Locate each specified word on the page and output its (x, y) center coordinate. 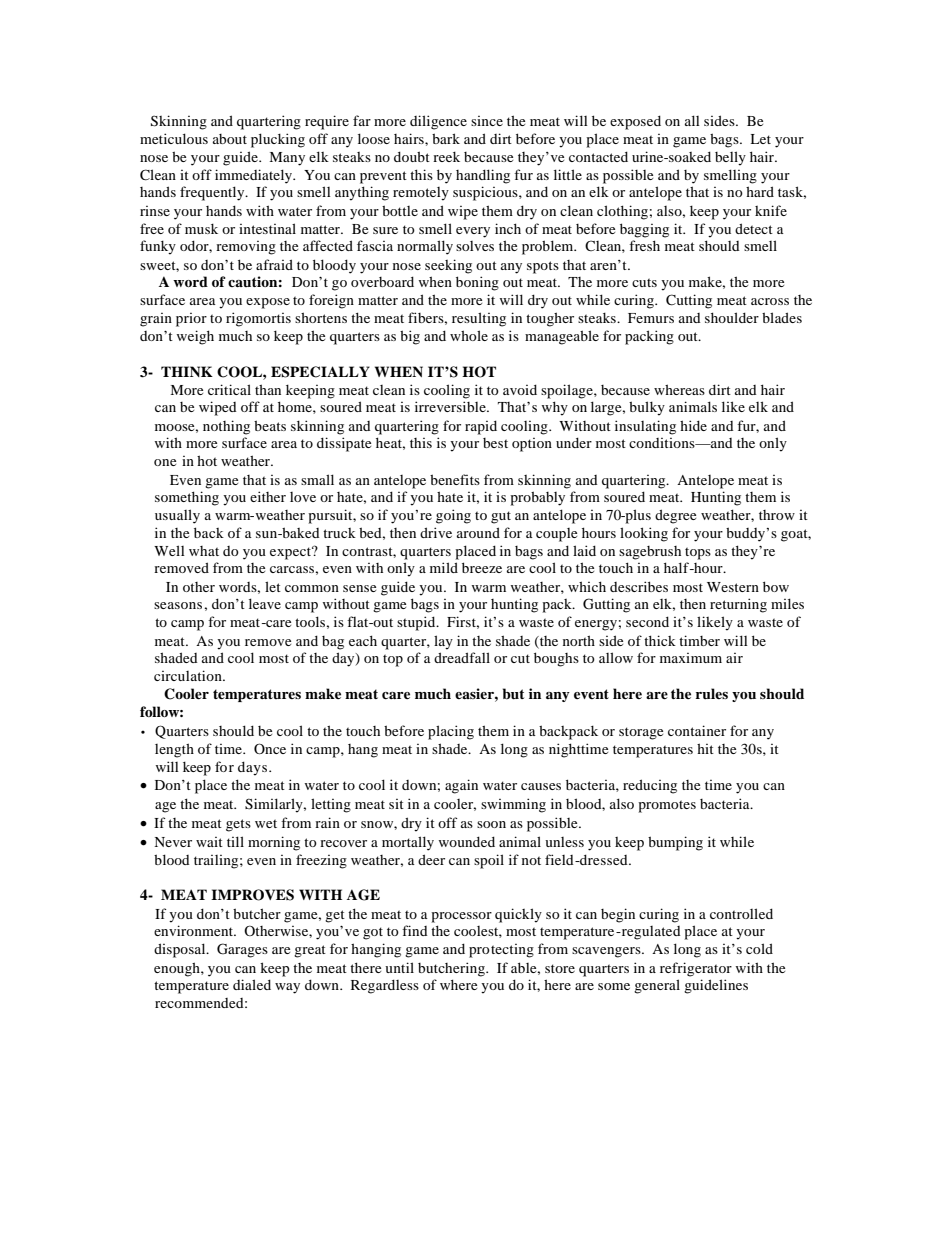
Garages (242, 950)
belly (730, 158)
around (478, 532)
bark (446, 138)
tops (698, 553)
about (230, 139)
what (204, 551)
